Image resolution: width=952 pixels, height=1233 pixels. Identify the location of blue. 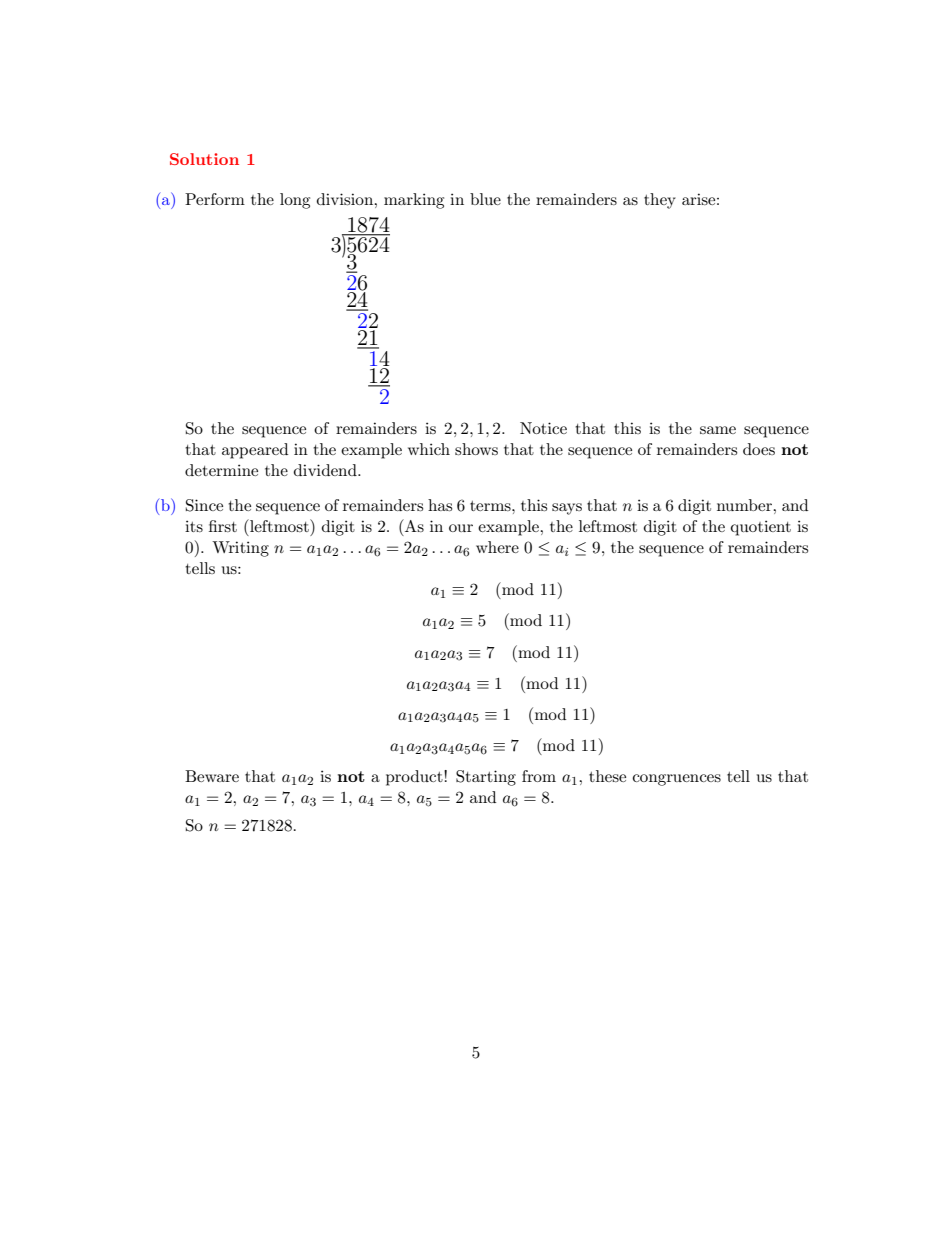
(485, 199).
